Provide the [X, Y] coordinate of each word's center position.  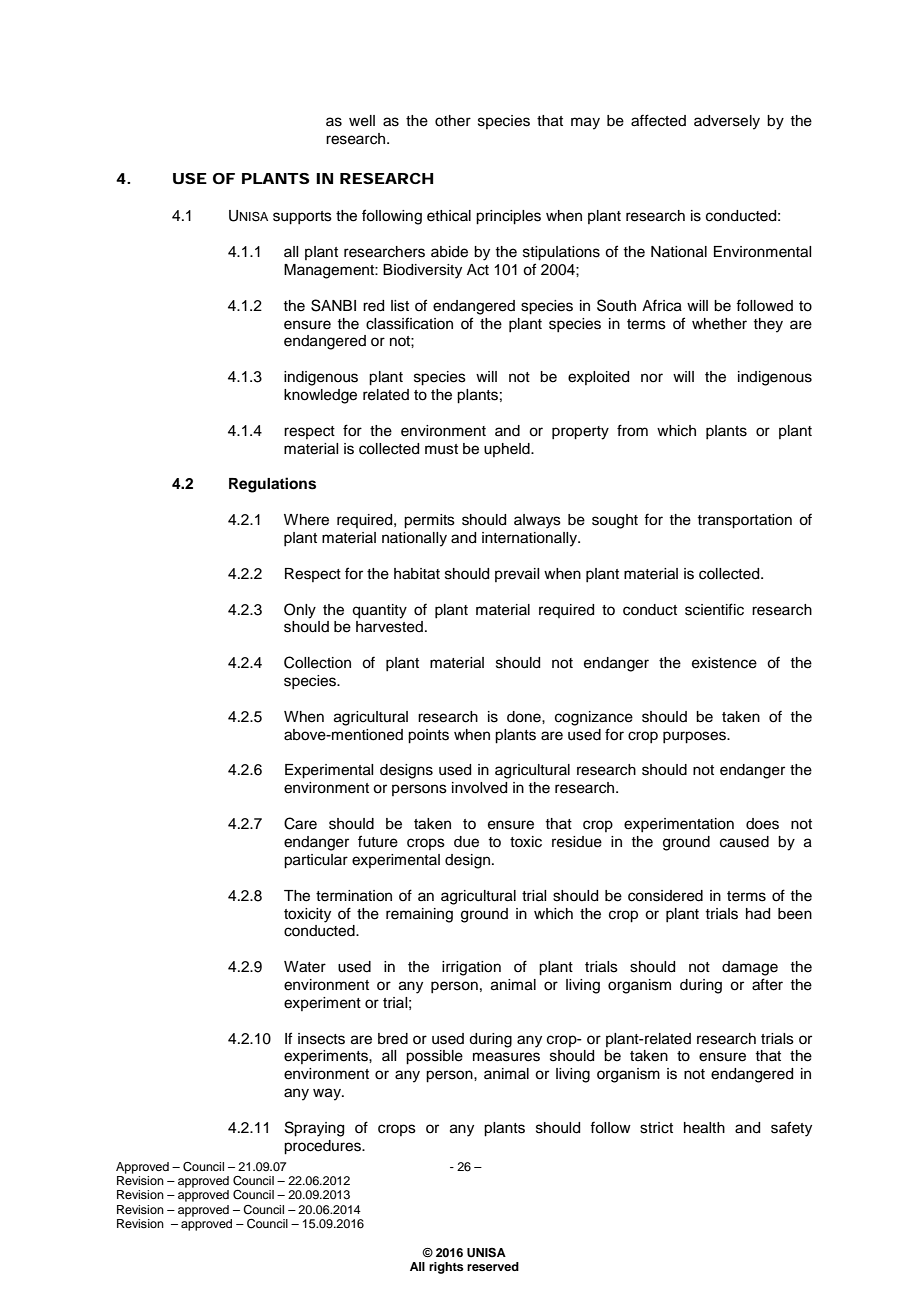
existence [724, 663]
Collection [317, 662]
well [362, 121]
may [585, 123]
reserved [493, 1266]
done [525, 717]
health [704, 1128]
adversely [727, 122]
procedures [323, 1147]
